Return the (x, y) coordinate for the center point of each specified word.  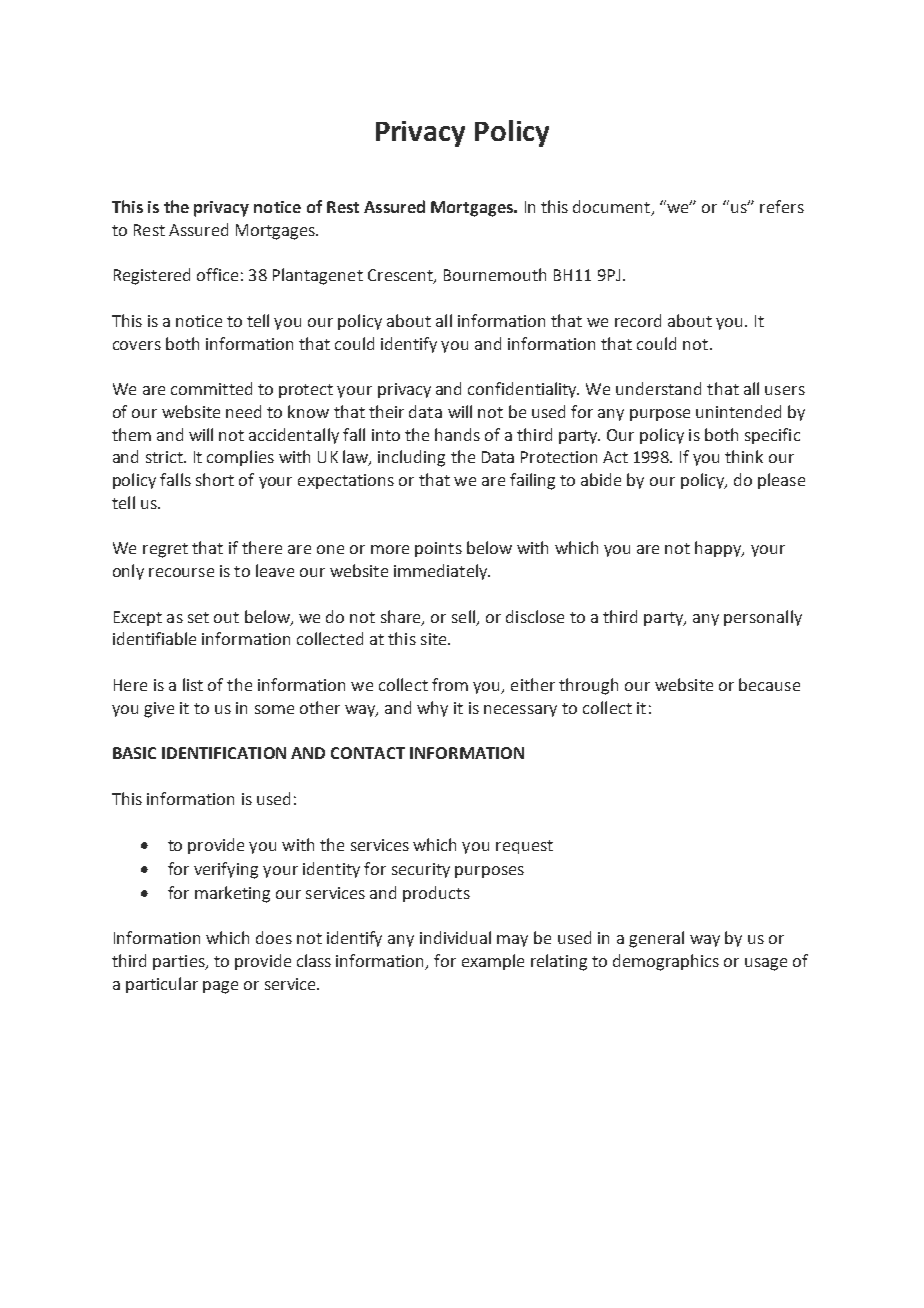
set (198, 617)
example (493, 962)
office (217, 274)
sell (463, 616)
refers (782, 206)
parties (180, 962)
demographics (666, 962)
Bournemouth (495, 274)
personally (763, 618)
